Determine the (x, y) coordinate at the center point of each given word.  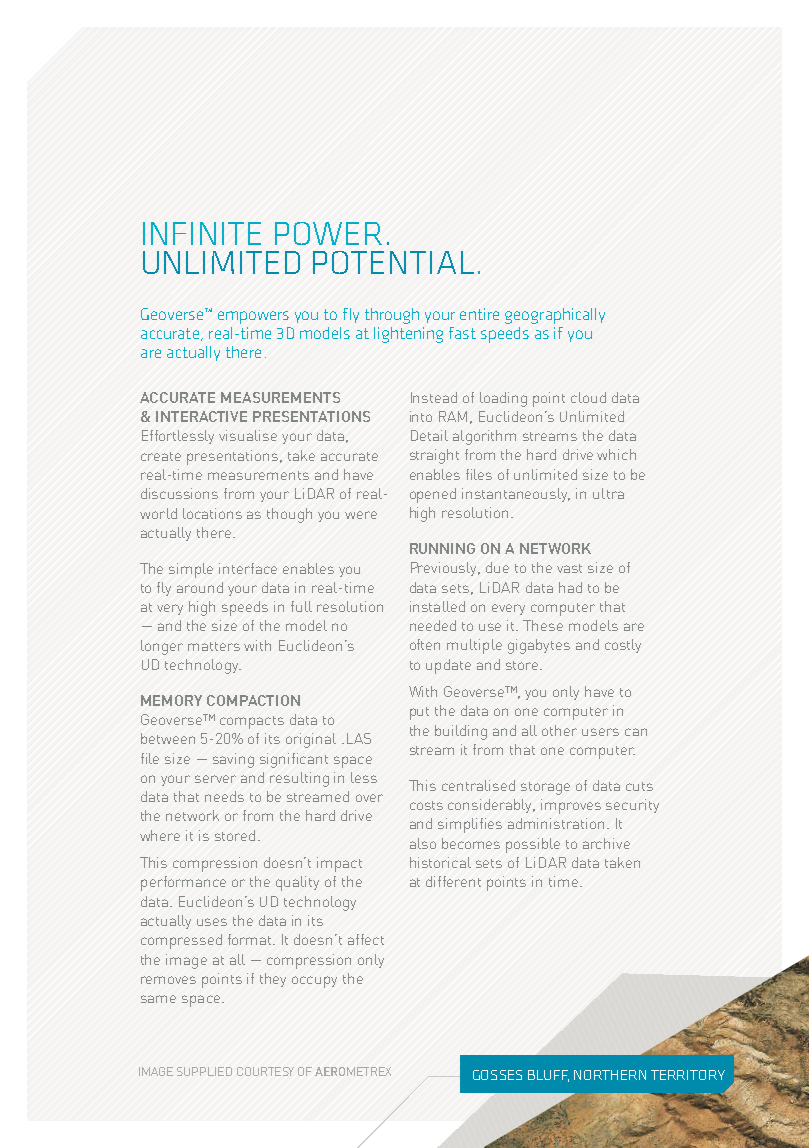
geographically (555, 316)
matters (214, 646)
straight (434, 456)
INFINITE (202, 233)
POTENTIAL (393, 262)
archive (606, 843)
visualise (248, 435)
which (616, 454)
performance (183, 883)
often (425, 644)
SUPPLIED (204, 1071)
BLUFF (548, 1076)
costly (623, 646)
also (423, 843)
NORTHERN (610, 1075)
